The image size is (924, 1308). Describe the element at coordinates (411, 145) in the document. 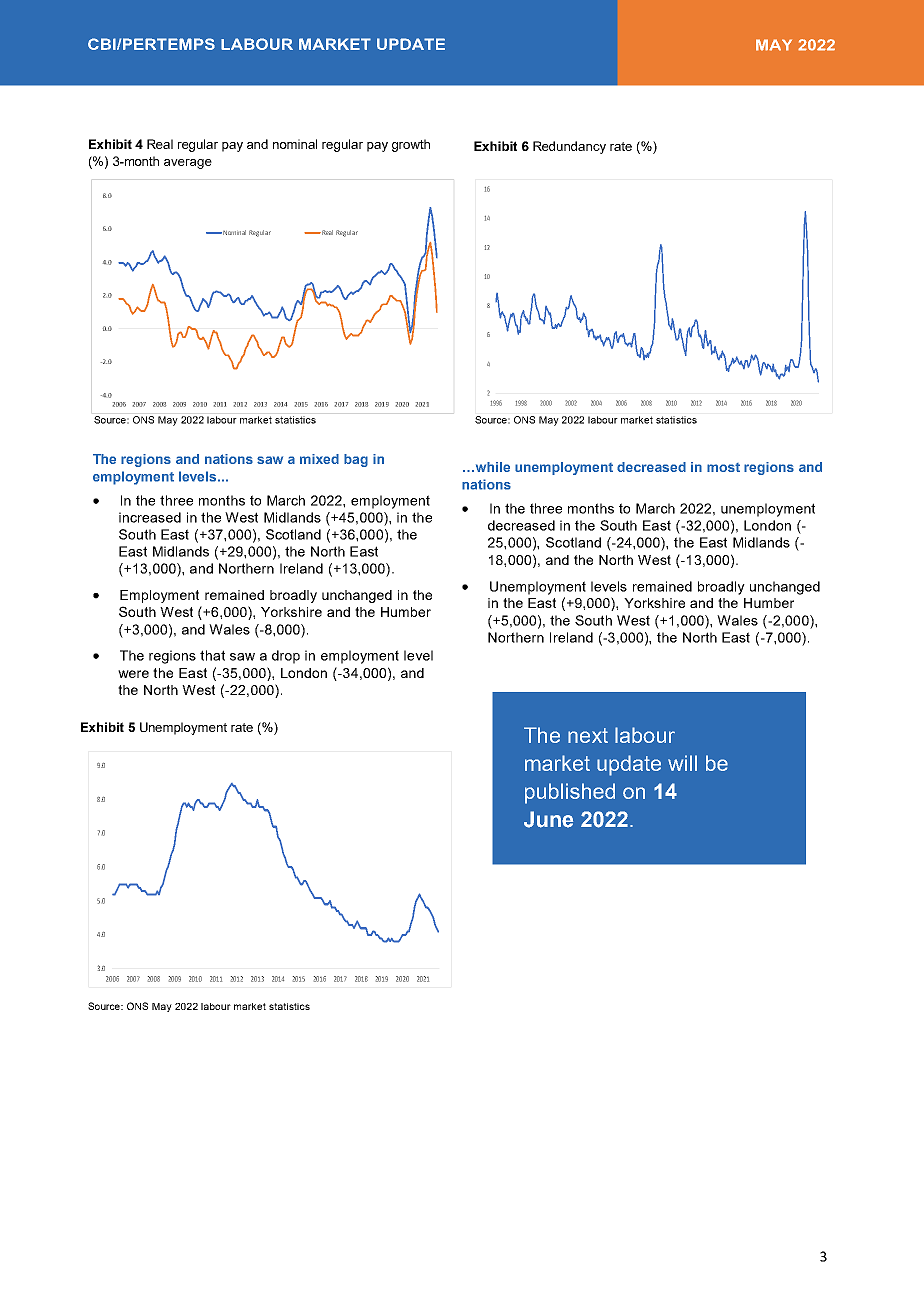

I see `growth` at that location.
